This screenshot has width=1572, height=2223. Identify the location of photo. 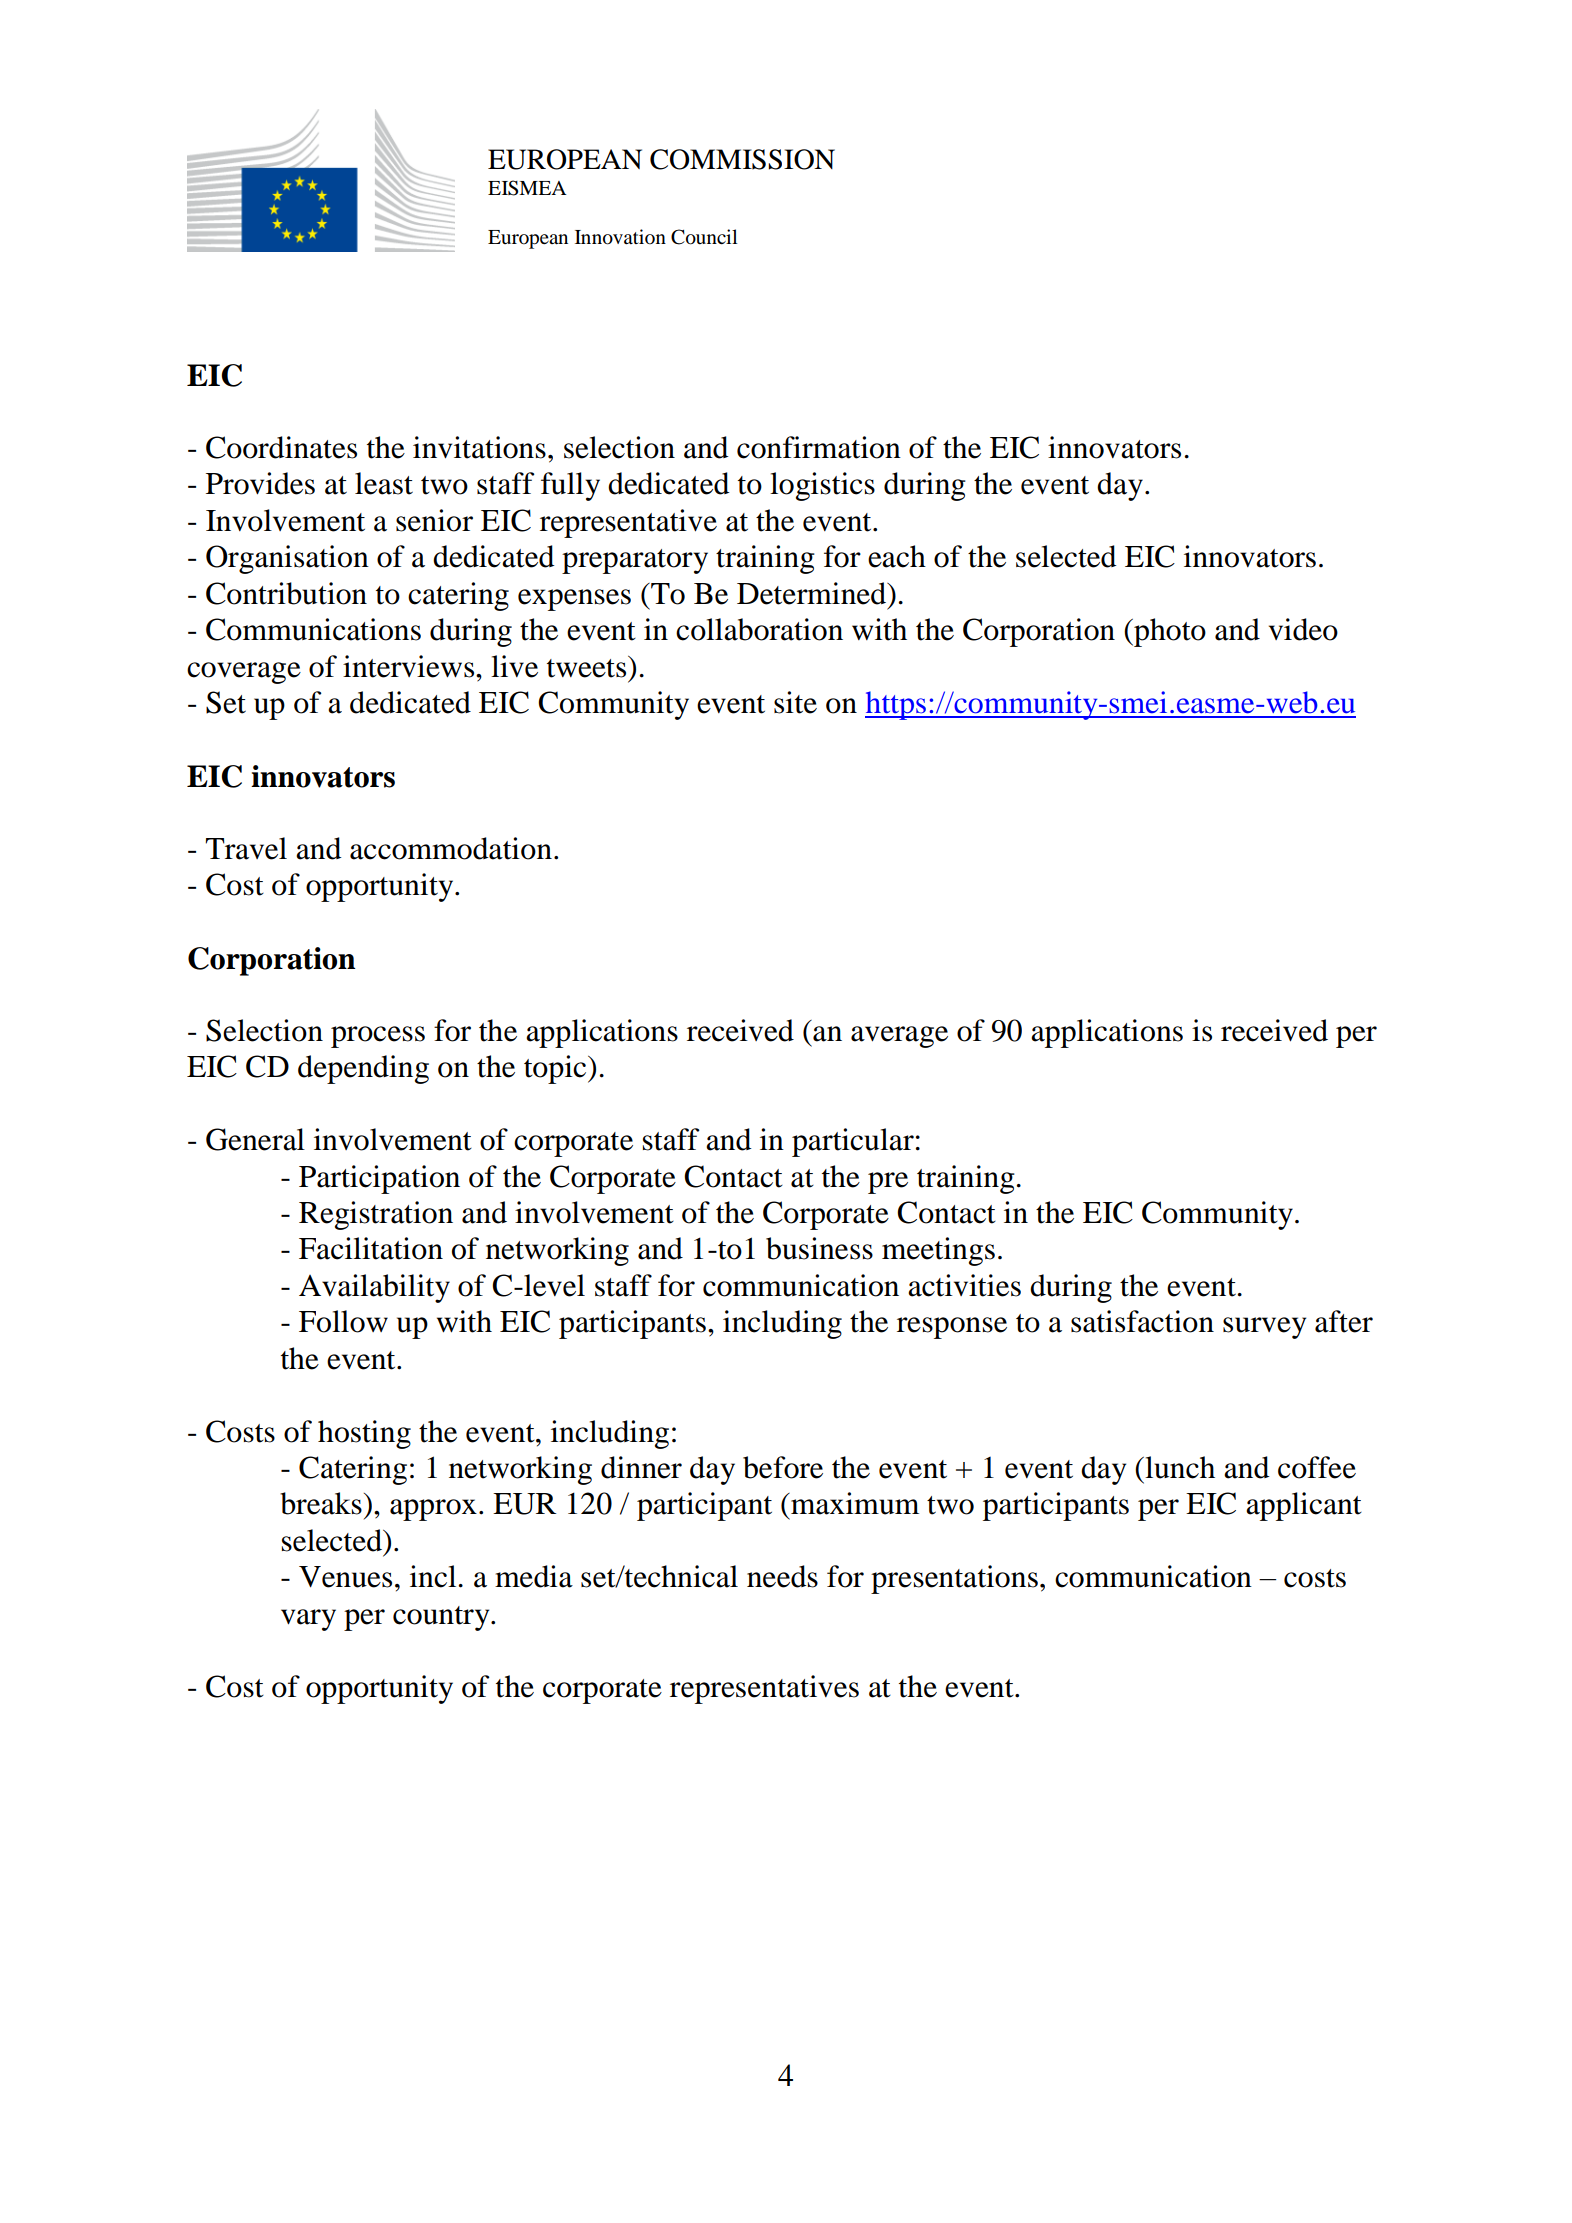
(1169, 632).
